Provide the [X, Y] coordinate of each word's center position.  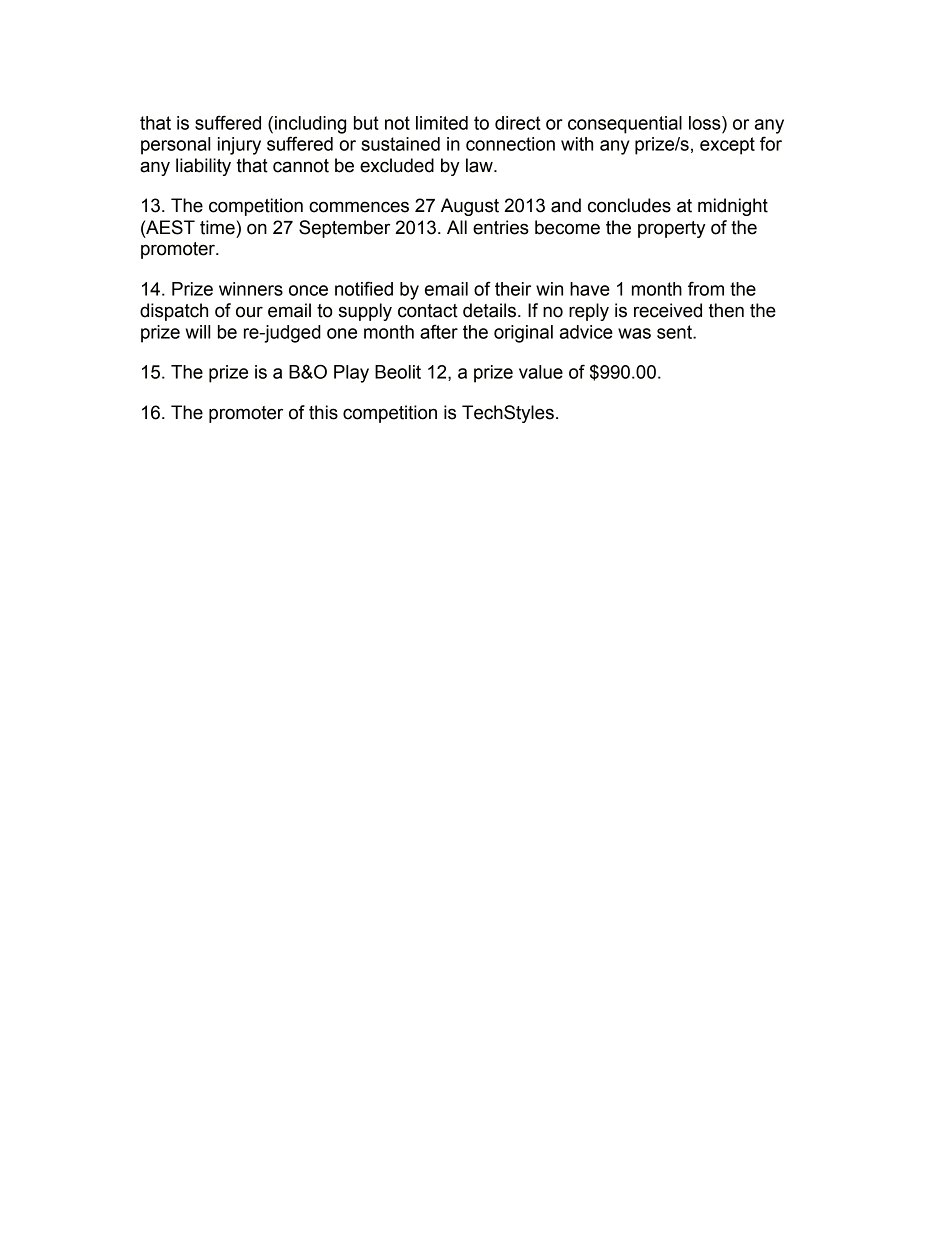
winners [251, 289]
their [513, 289]
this [323, 412]
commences [359, 207]
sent [675, 332]
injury [239, 146]
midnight [733, 207]
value [541, 372]
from [706, 288]
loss [706, 123]
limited [442, 123]
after [439, 331]
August [470, 207]
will [197, 332]
